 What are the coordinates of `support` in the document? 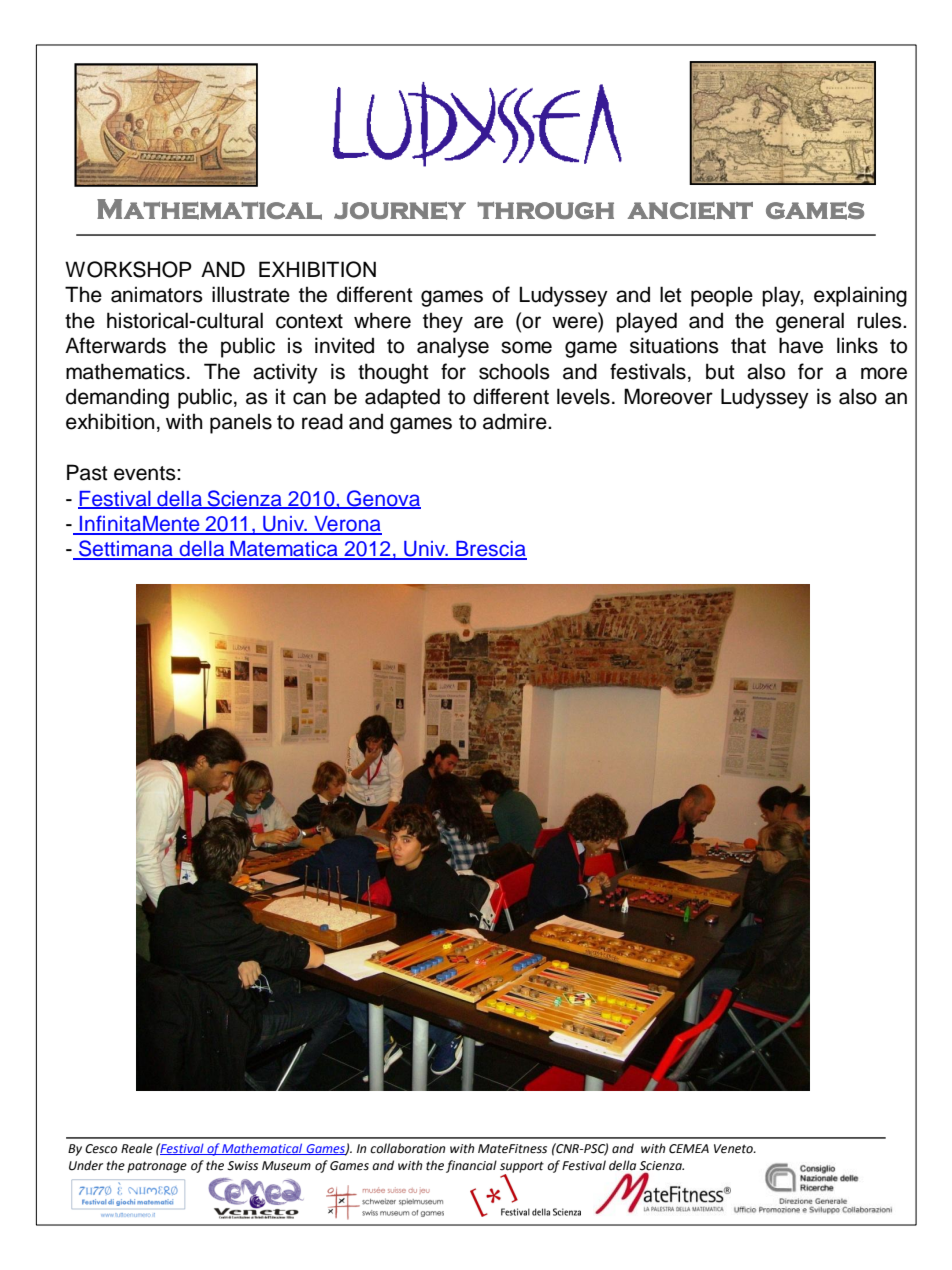 It's located at (522, 1168).
